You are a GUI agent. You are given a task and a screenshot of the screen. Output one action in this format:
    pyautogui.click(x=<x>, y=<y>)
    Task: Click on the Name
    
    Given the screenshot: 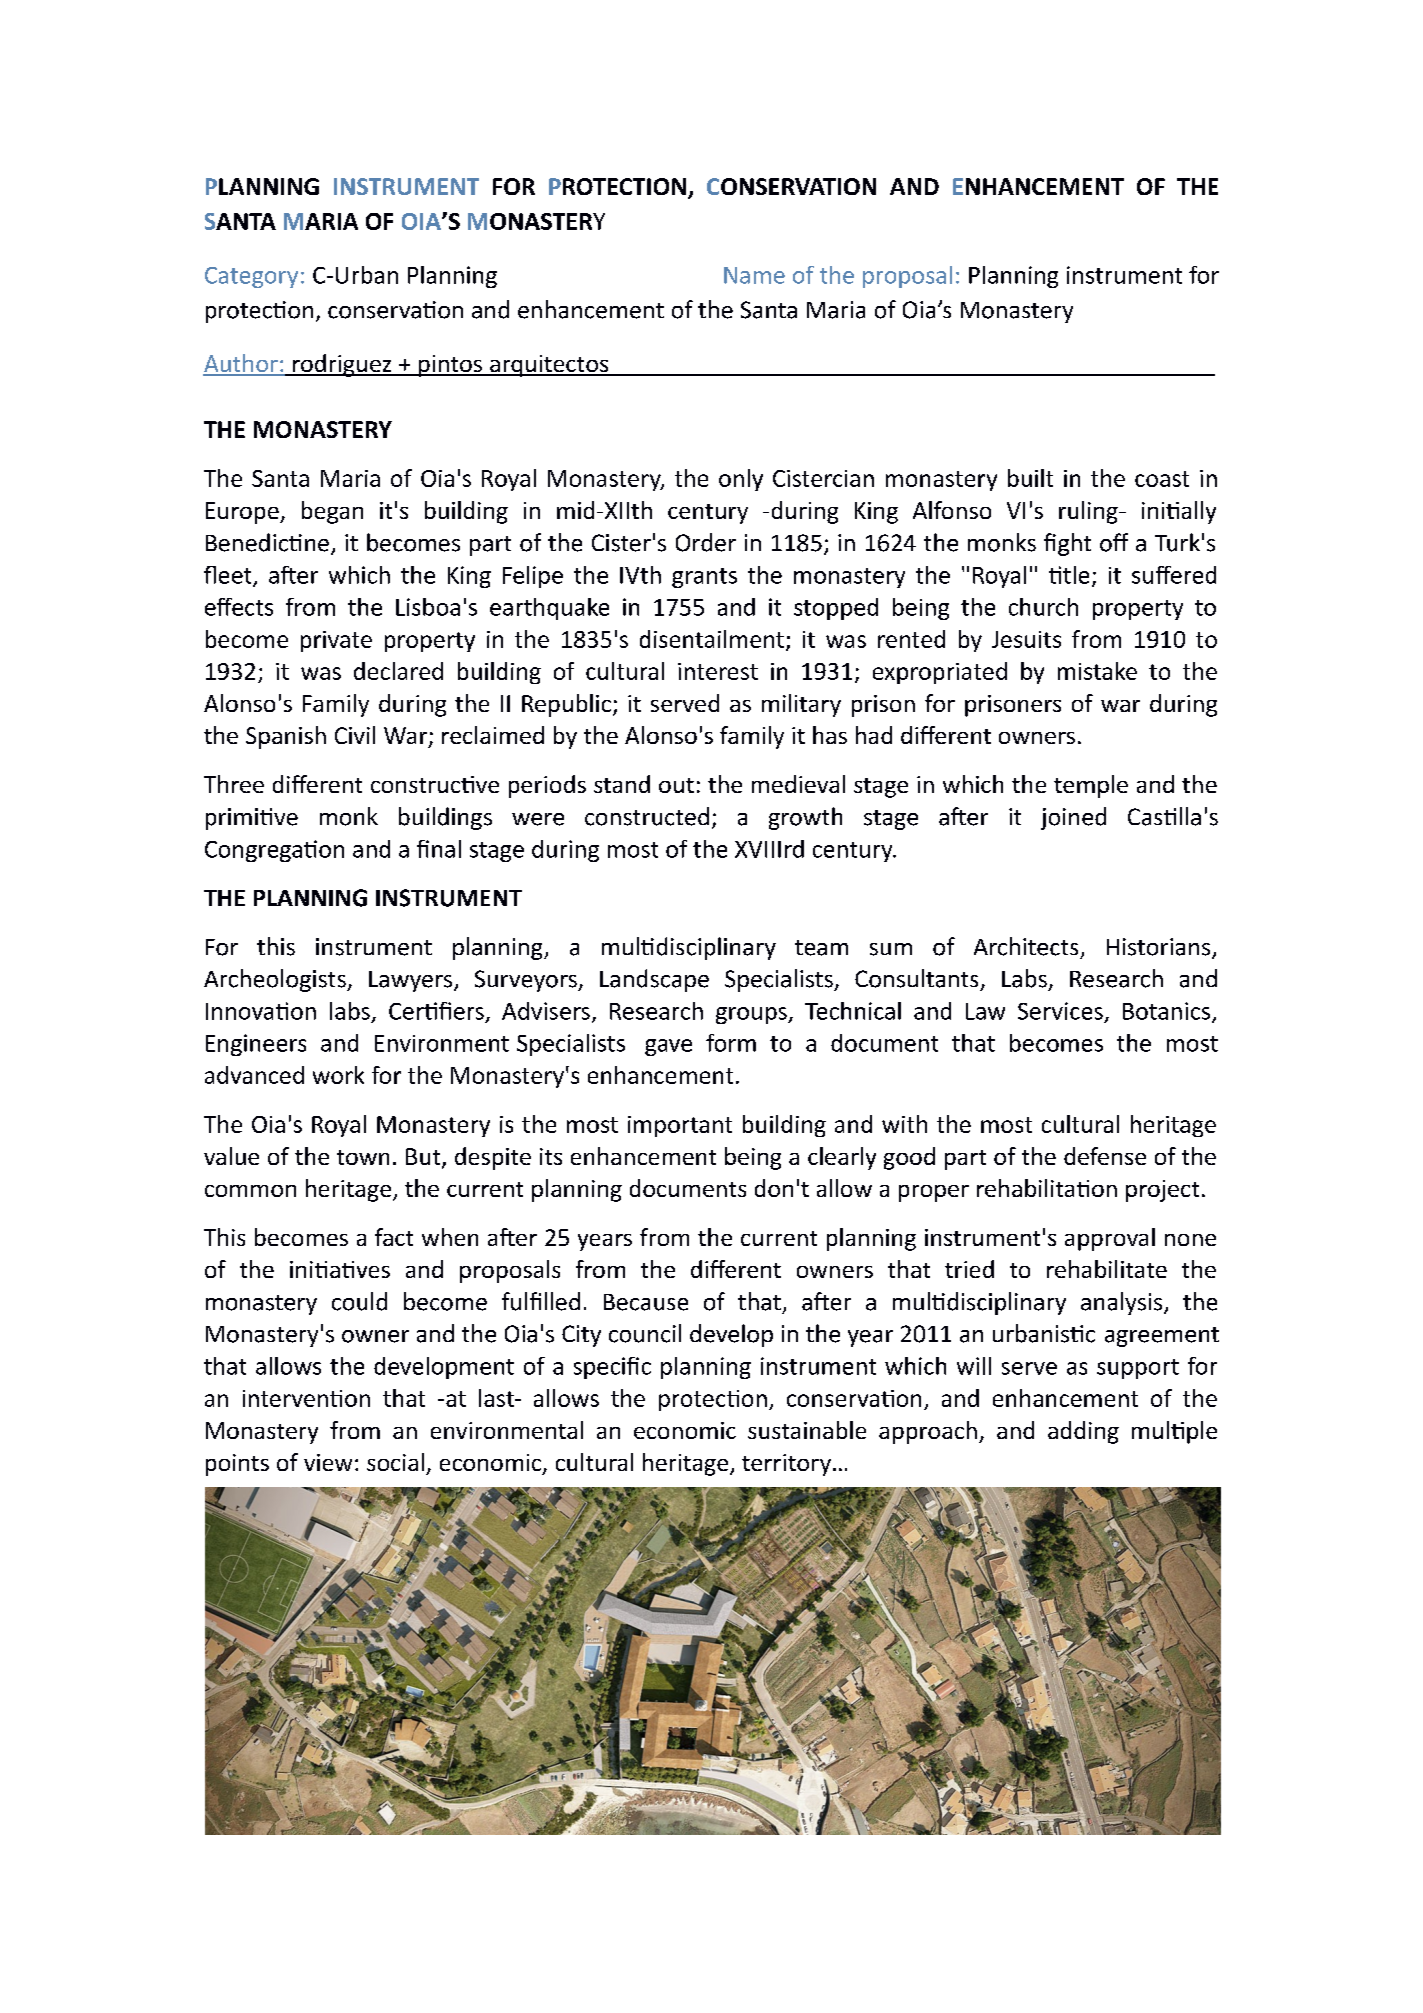 What is the action you would take?
    pyautogui.click(x=754, y=275)
